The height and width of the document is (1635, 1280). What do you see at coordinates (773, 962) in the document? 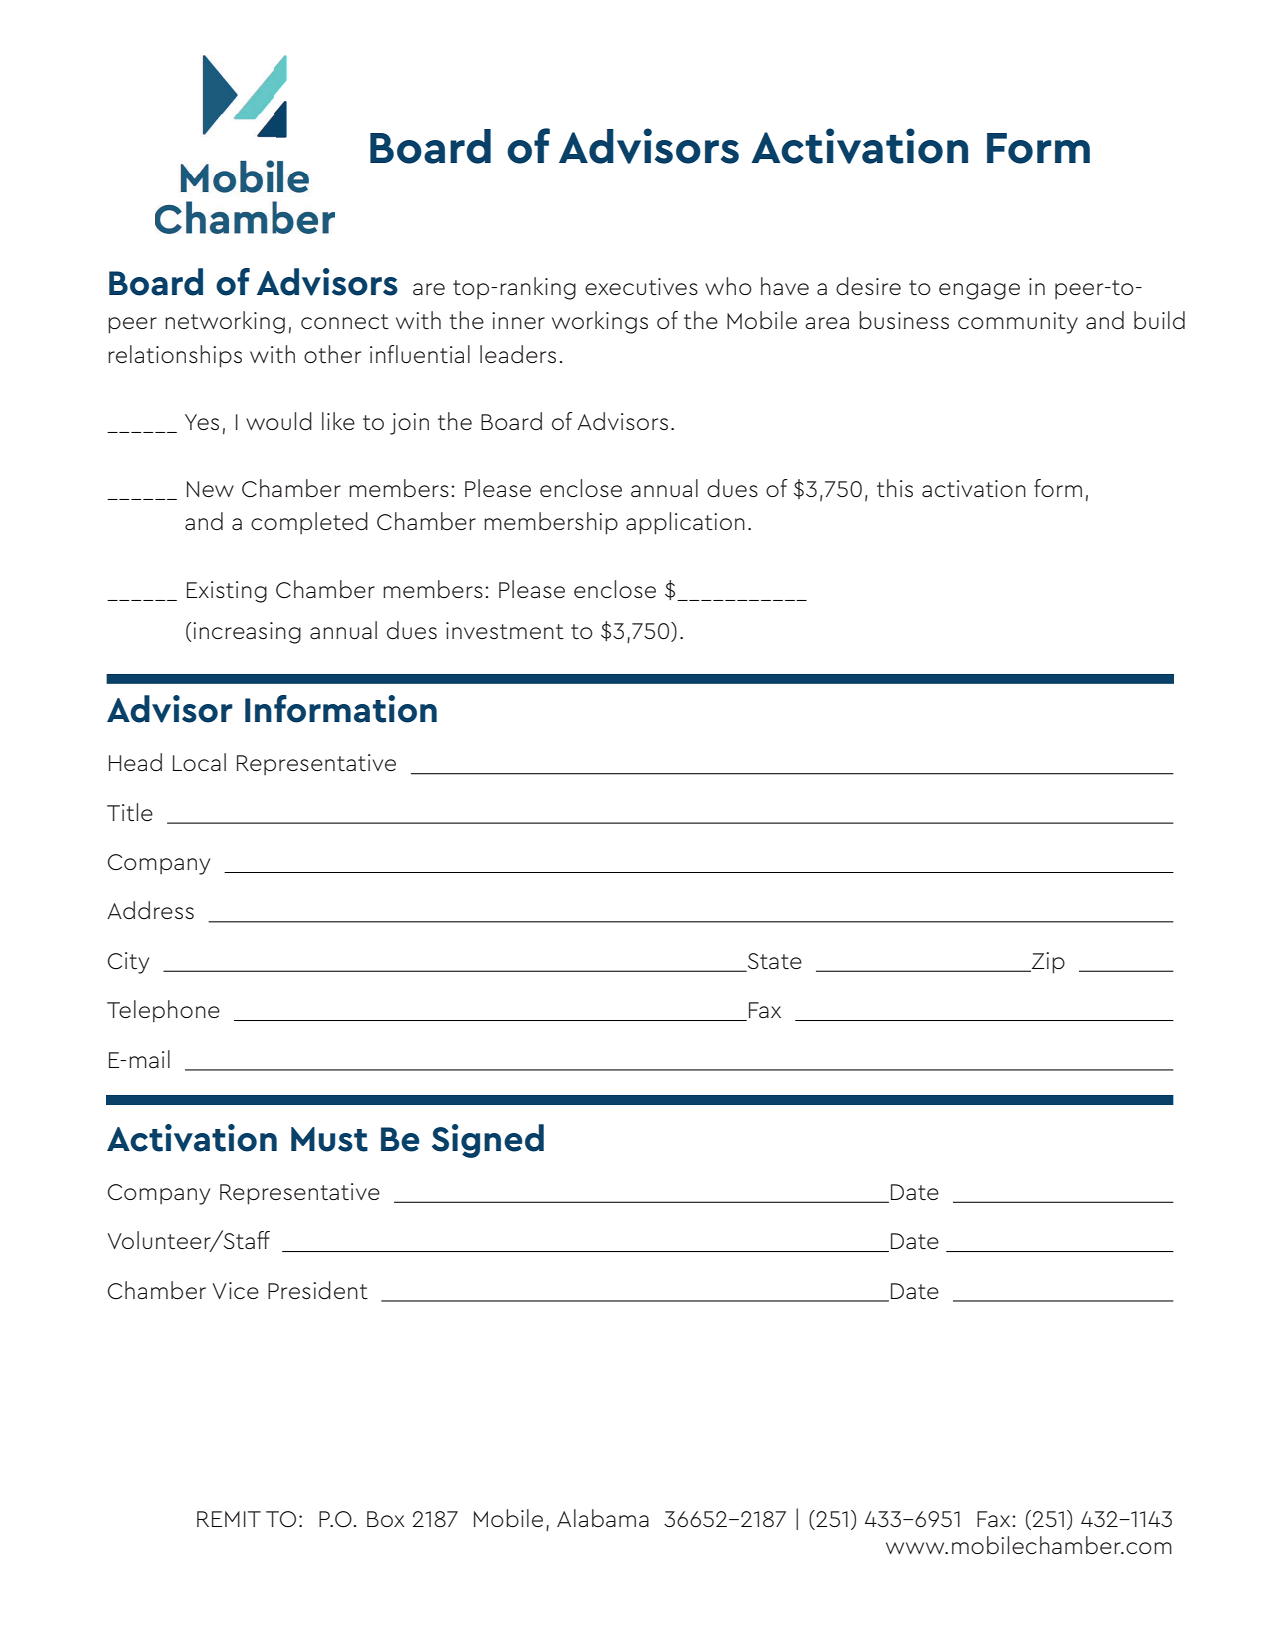
I see `State` at bounding box center [773, 962].
